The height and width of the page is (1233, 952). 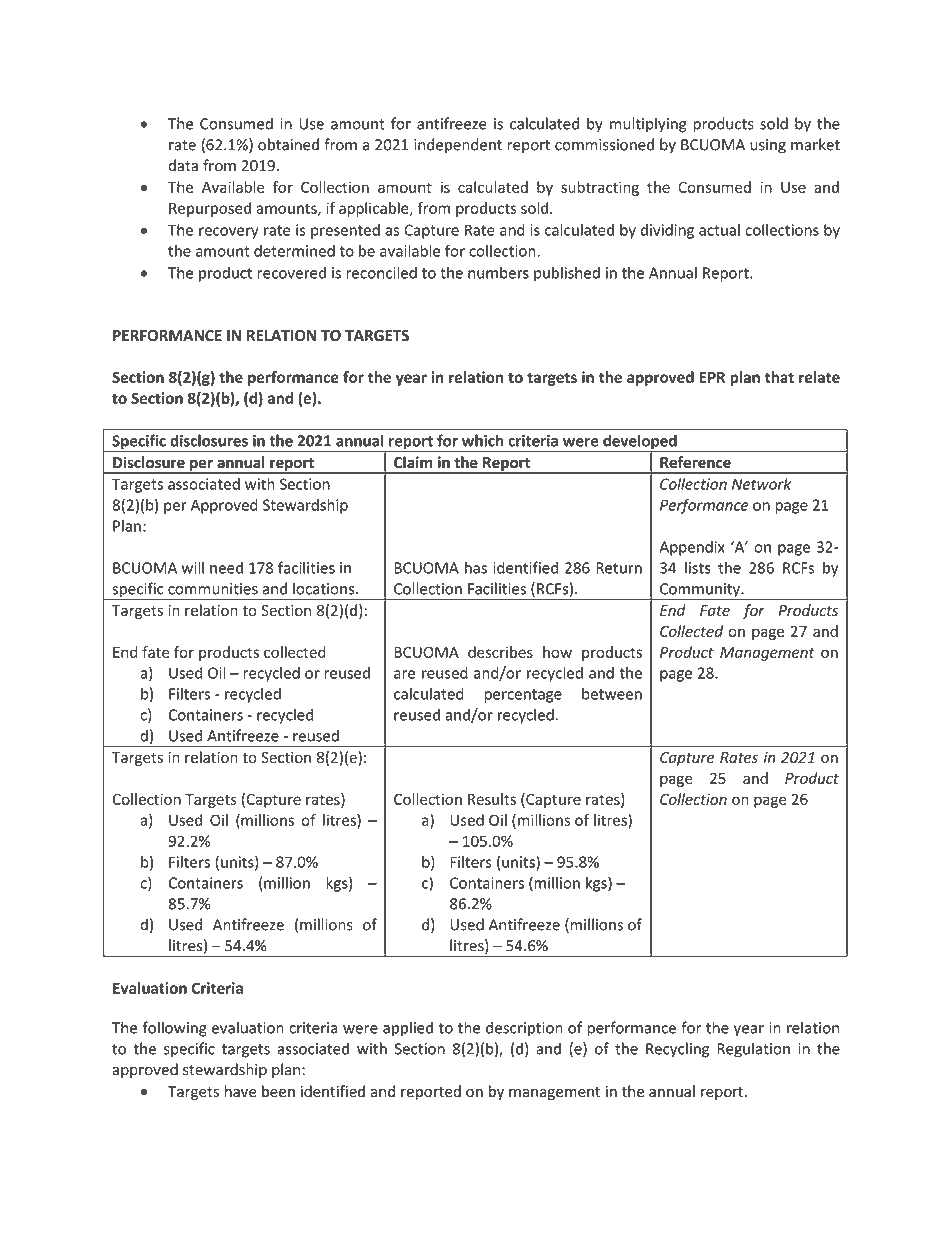 I want to click on have, so click(x=240, y=1091).
